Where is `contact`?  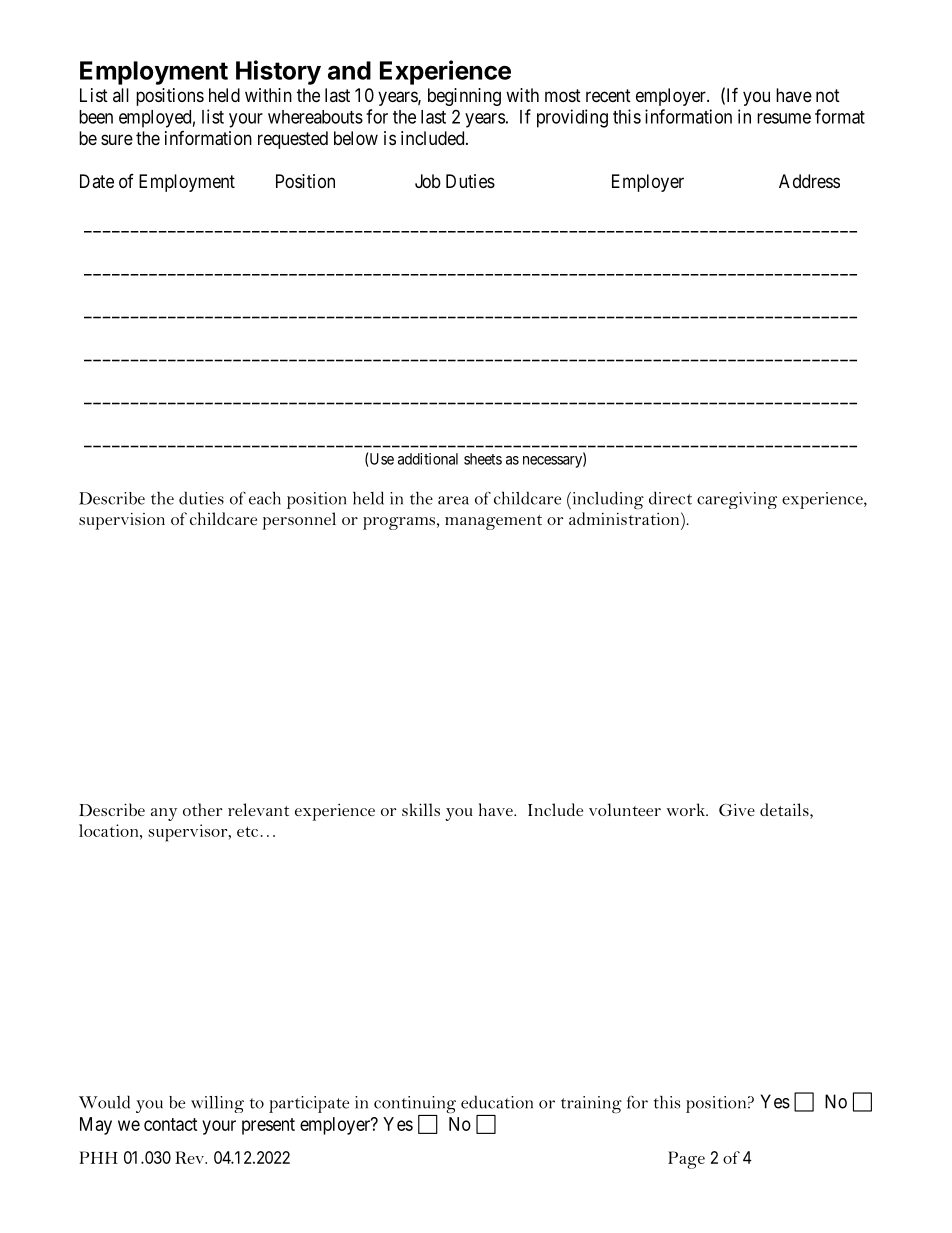
contact is located at coordinates (171, 1124).
